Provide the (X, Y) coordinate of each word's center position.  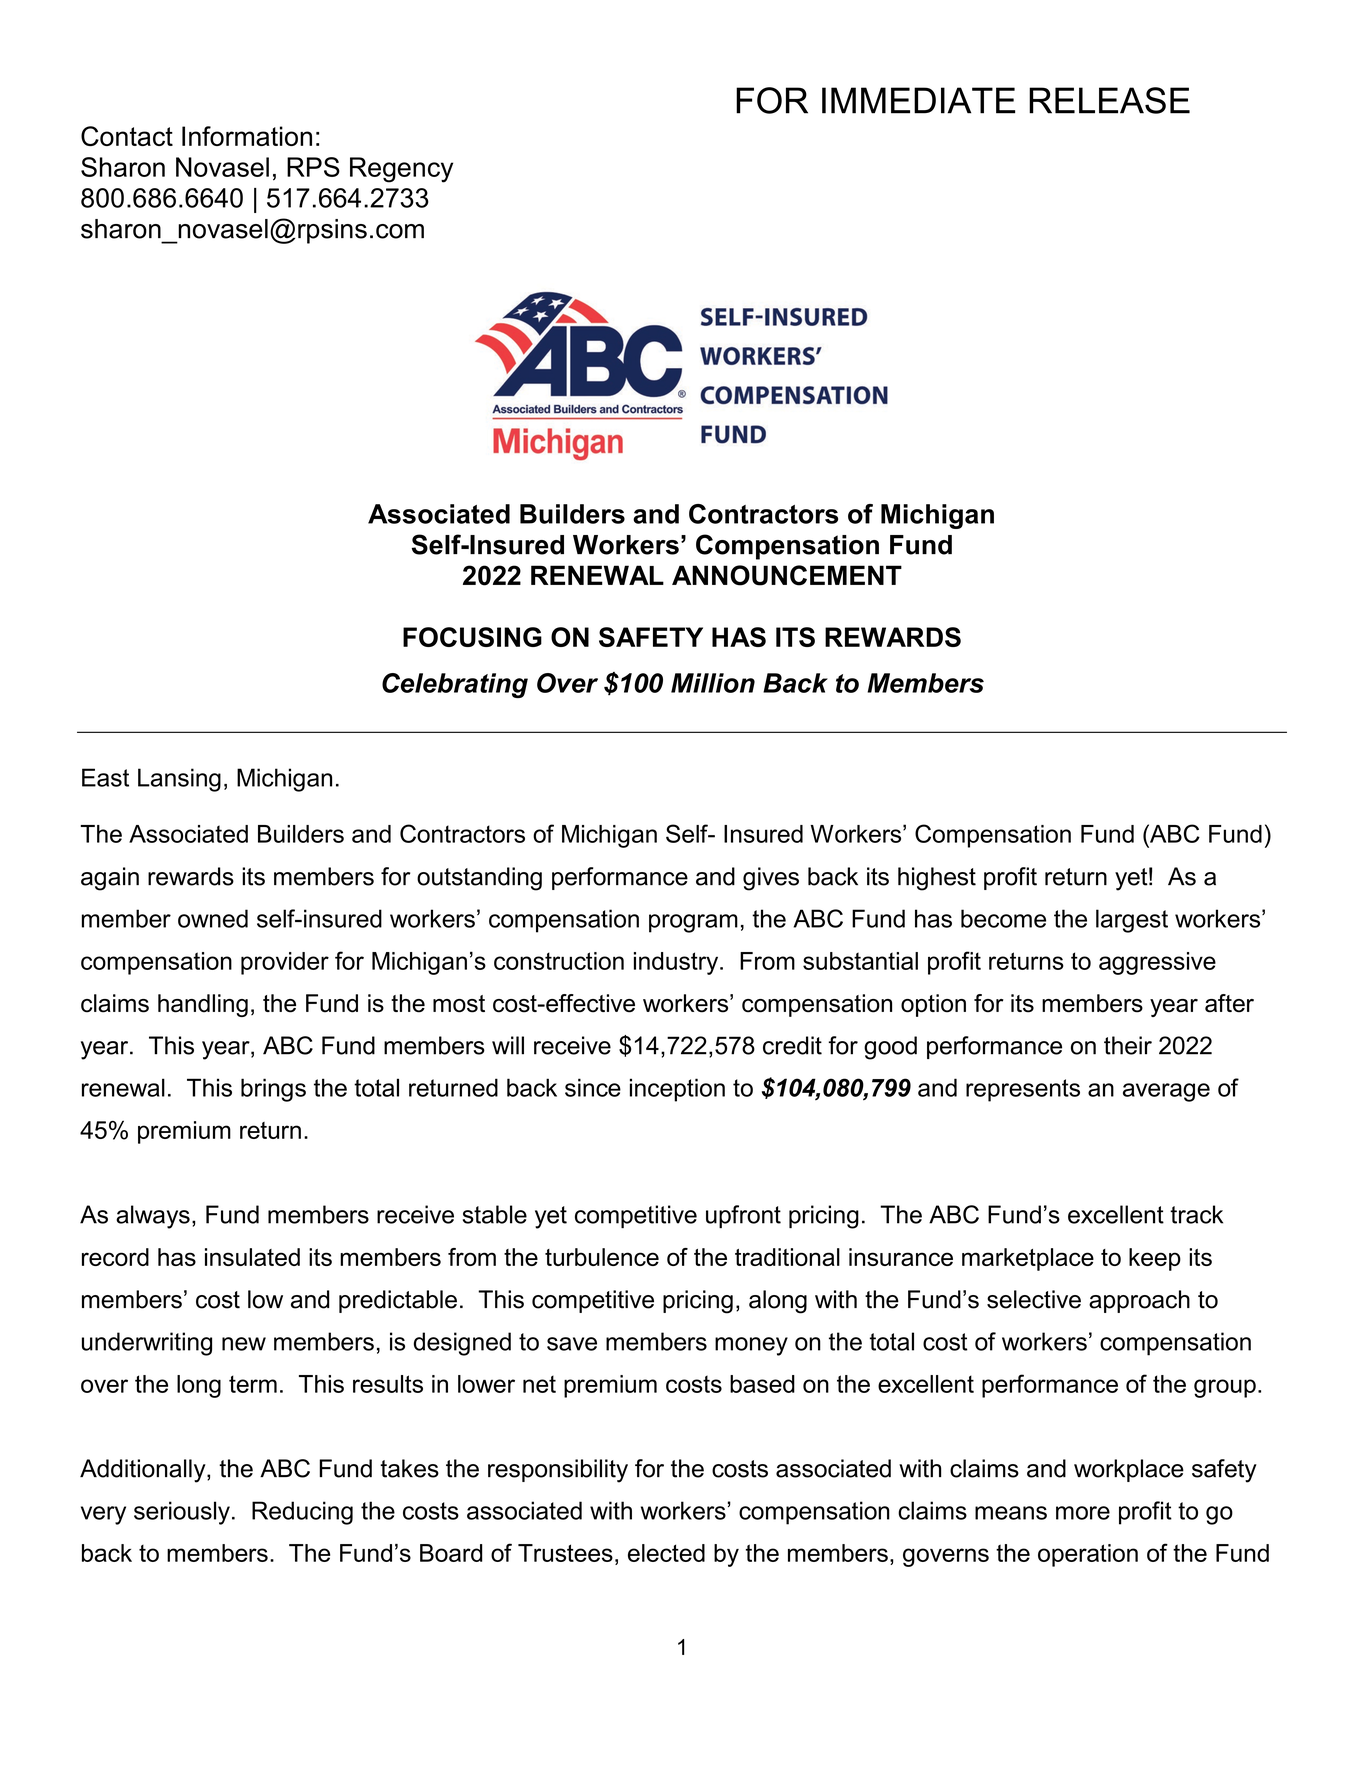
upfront (743, 1216)
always (153, 1217)
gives (771, 879)
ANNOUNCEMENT (787, 575)
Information (247, 136)
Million (713, 683)
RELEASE (1109, 100)
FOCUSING (472, 637)
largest (1132, 921)
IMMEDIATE (918, 100)
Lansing (179, 780)
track (1196, 1214)
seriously (182, 1513)
